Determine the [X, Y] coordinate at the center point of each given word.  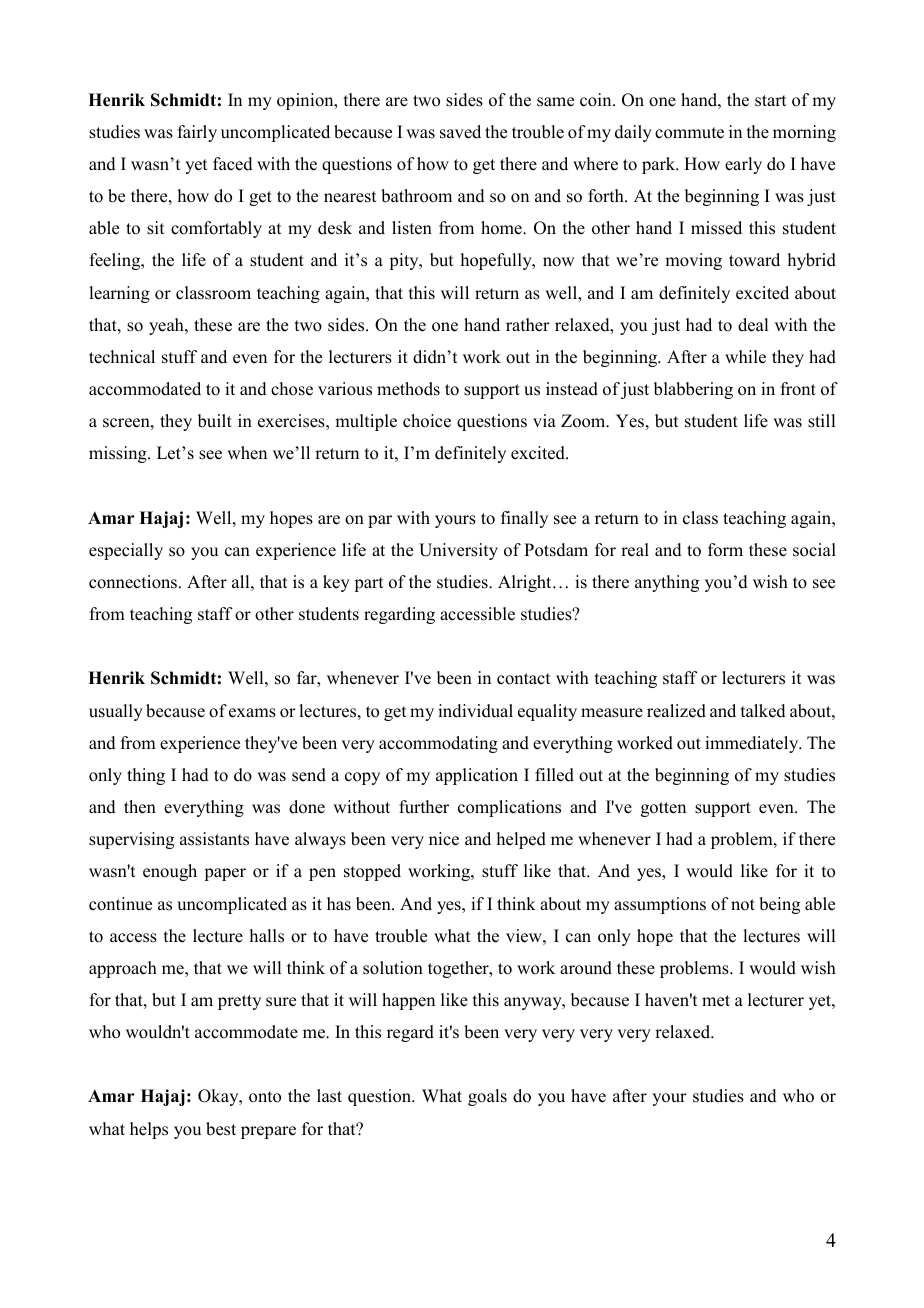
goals [487, 1097]
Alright [526, 583]
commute [689, 133]
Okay [219, 1097]
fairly [197, 133]
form [725, 550]
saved [460, 132]
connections [134, 582]
